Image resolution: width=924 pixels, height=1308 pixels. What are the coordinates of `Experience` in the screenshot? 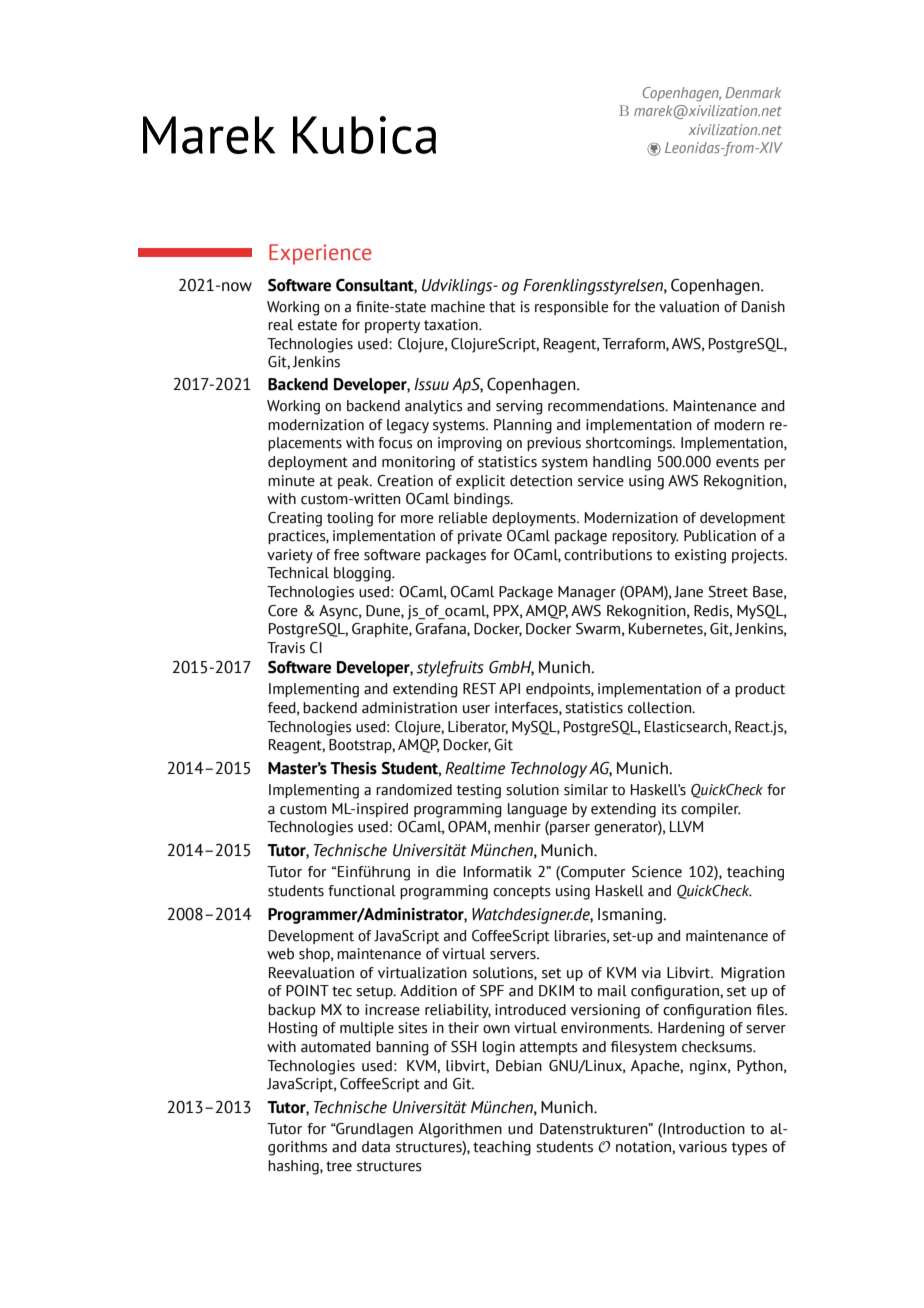 It's located at (320, 254).
